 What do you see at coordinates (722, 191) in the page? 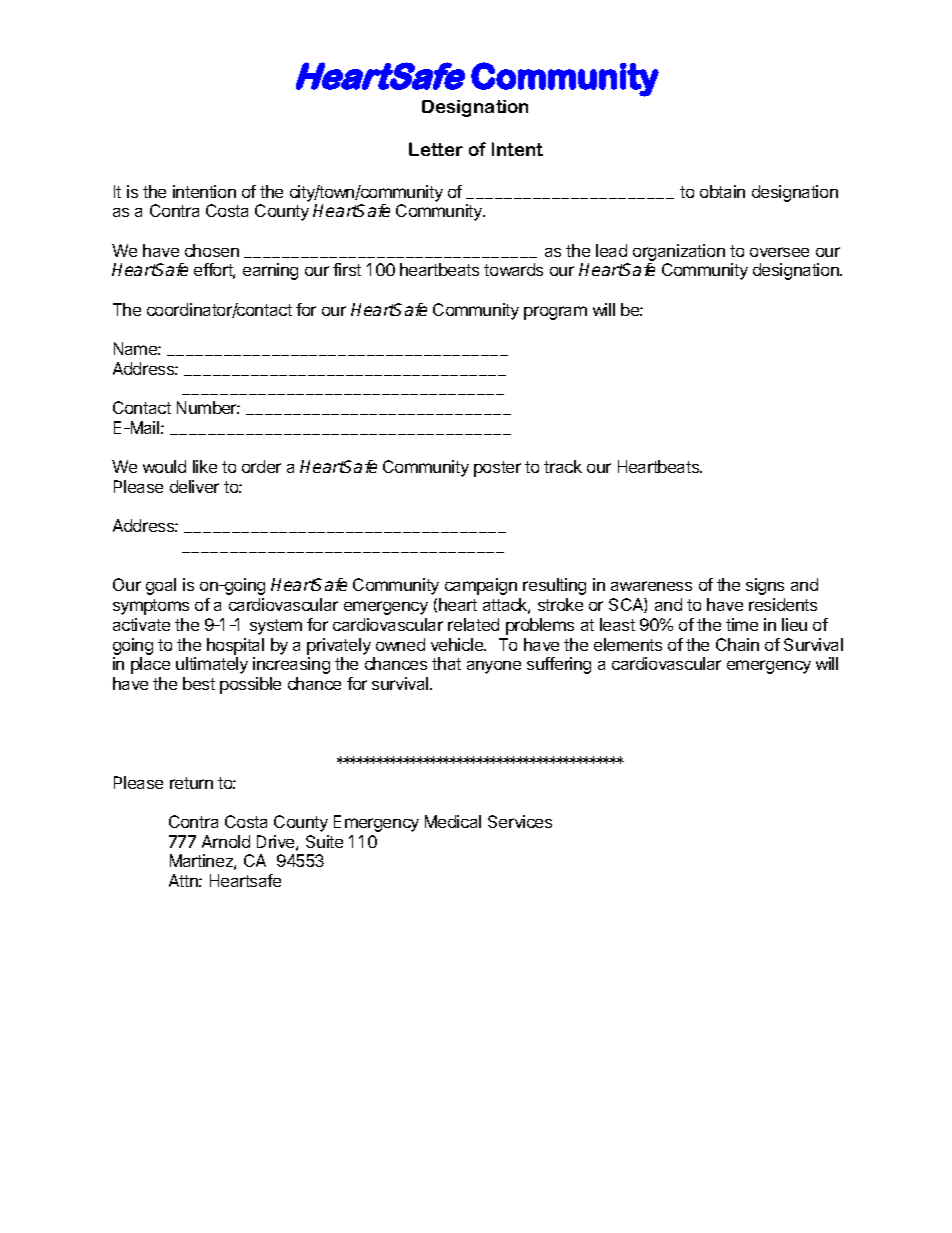
I see `obtain` at bounding box center [722, 191].
